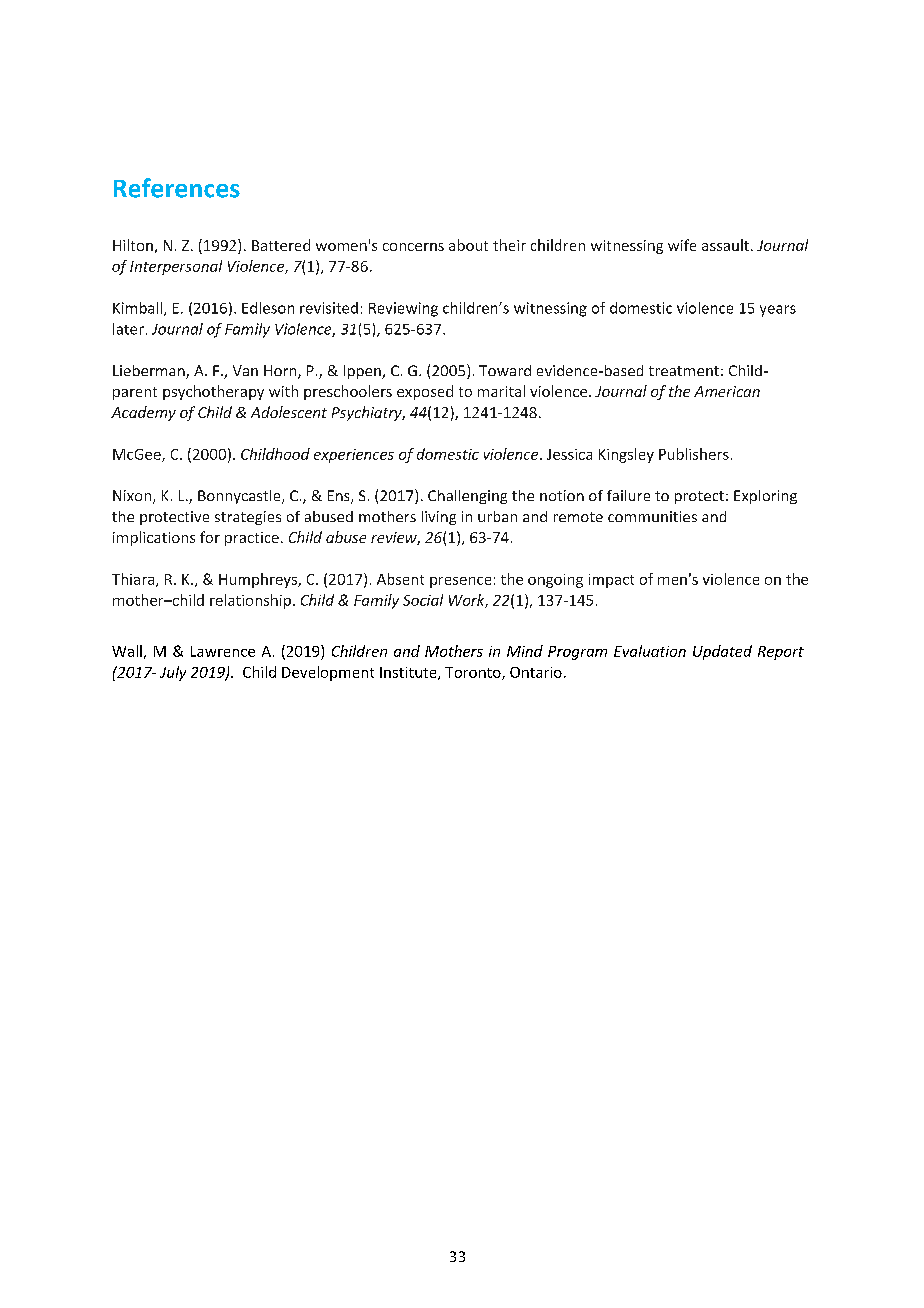  Describe the element at coordinates (425, 392) in the document. I see `exposed` at that location.
